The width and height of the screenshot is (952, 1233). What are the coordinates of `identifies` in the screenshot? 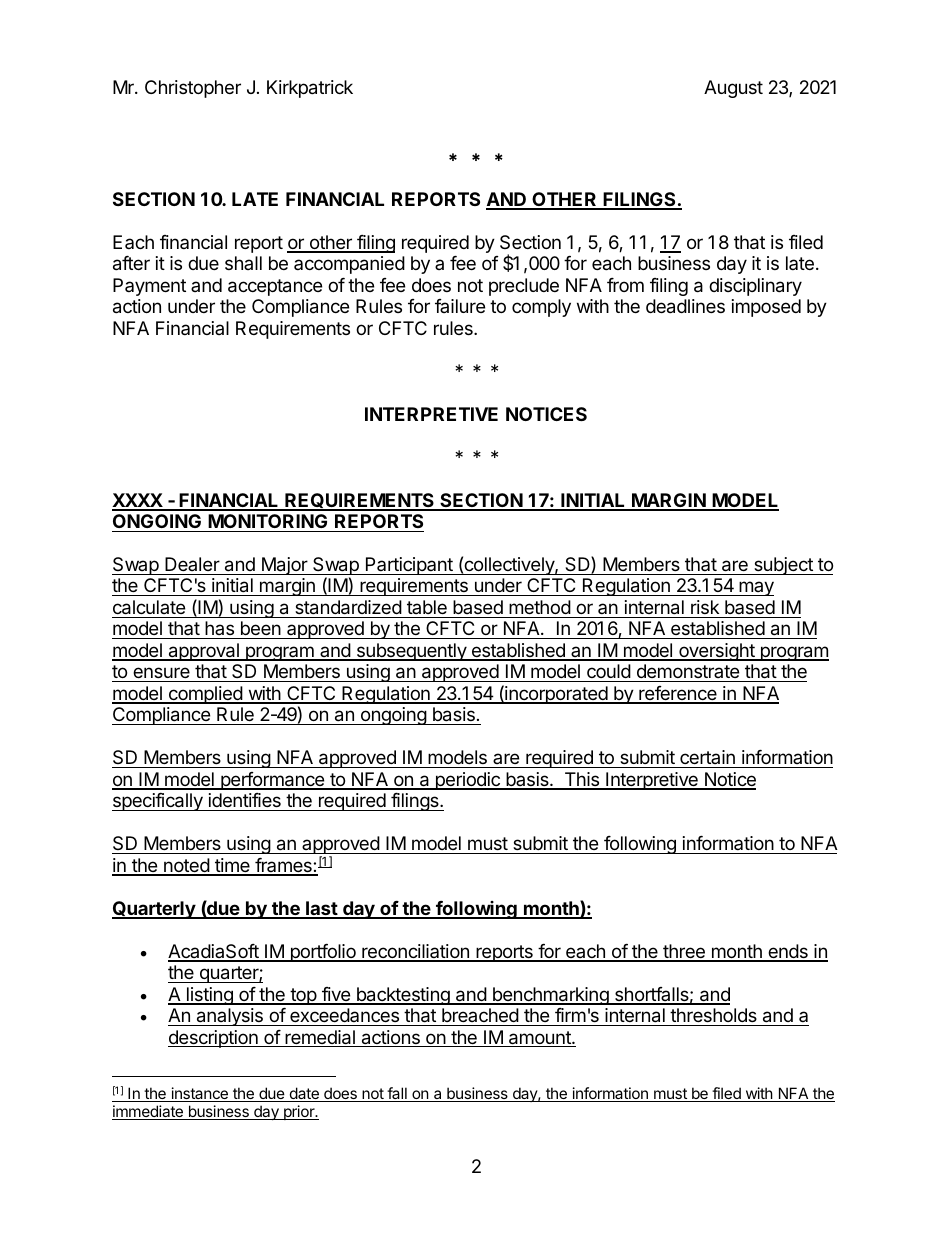 It's located at (244, 802).
